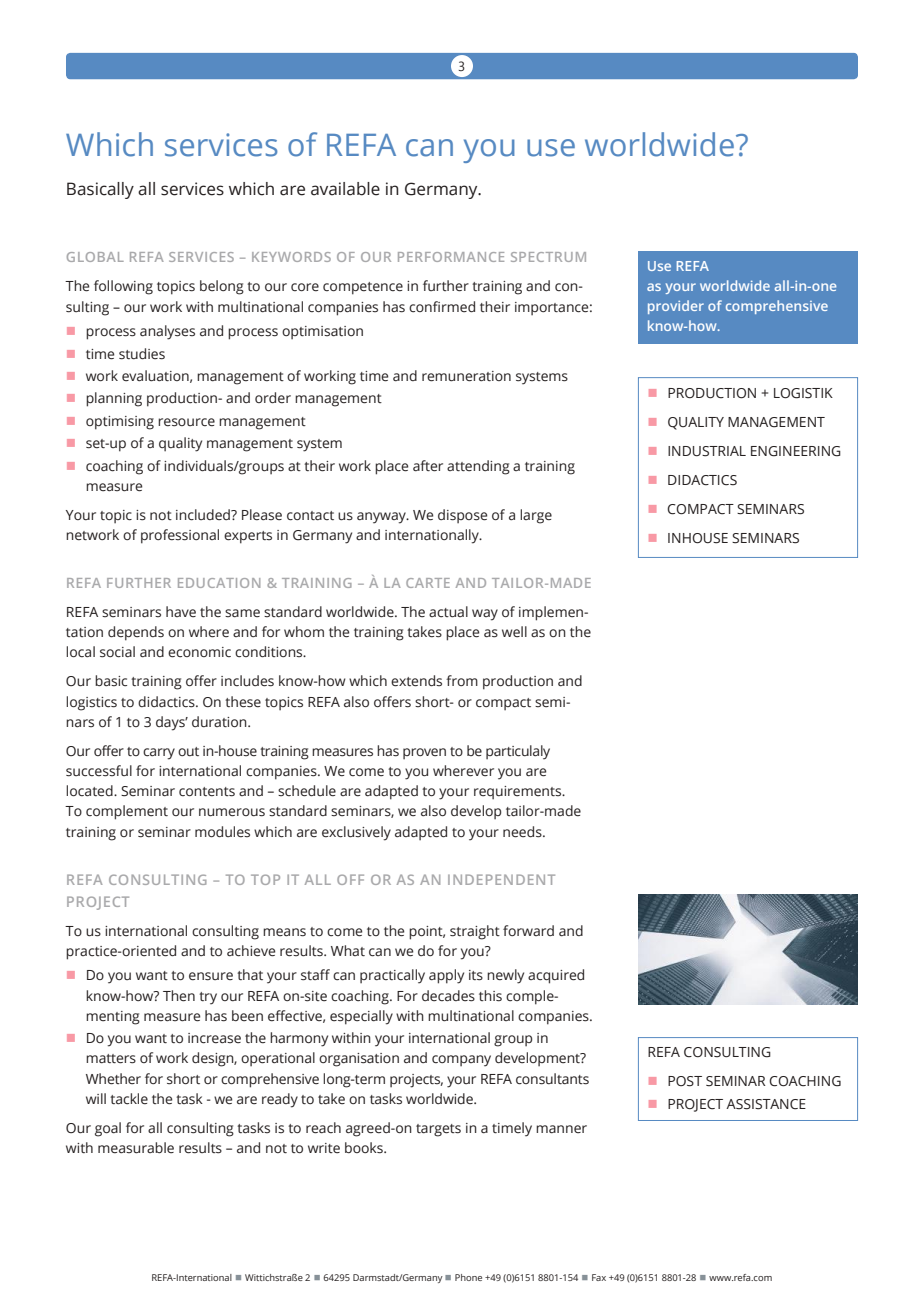  What do you see at coordinates (179, 996) in the screenshot?
I see `Then` at bounding box center [179, 996].
